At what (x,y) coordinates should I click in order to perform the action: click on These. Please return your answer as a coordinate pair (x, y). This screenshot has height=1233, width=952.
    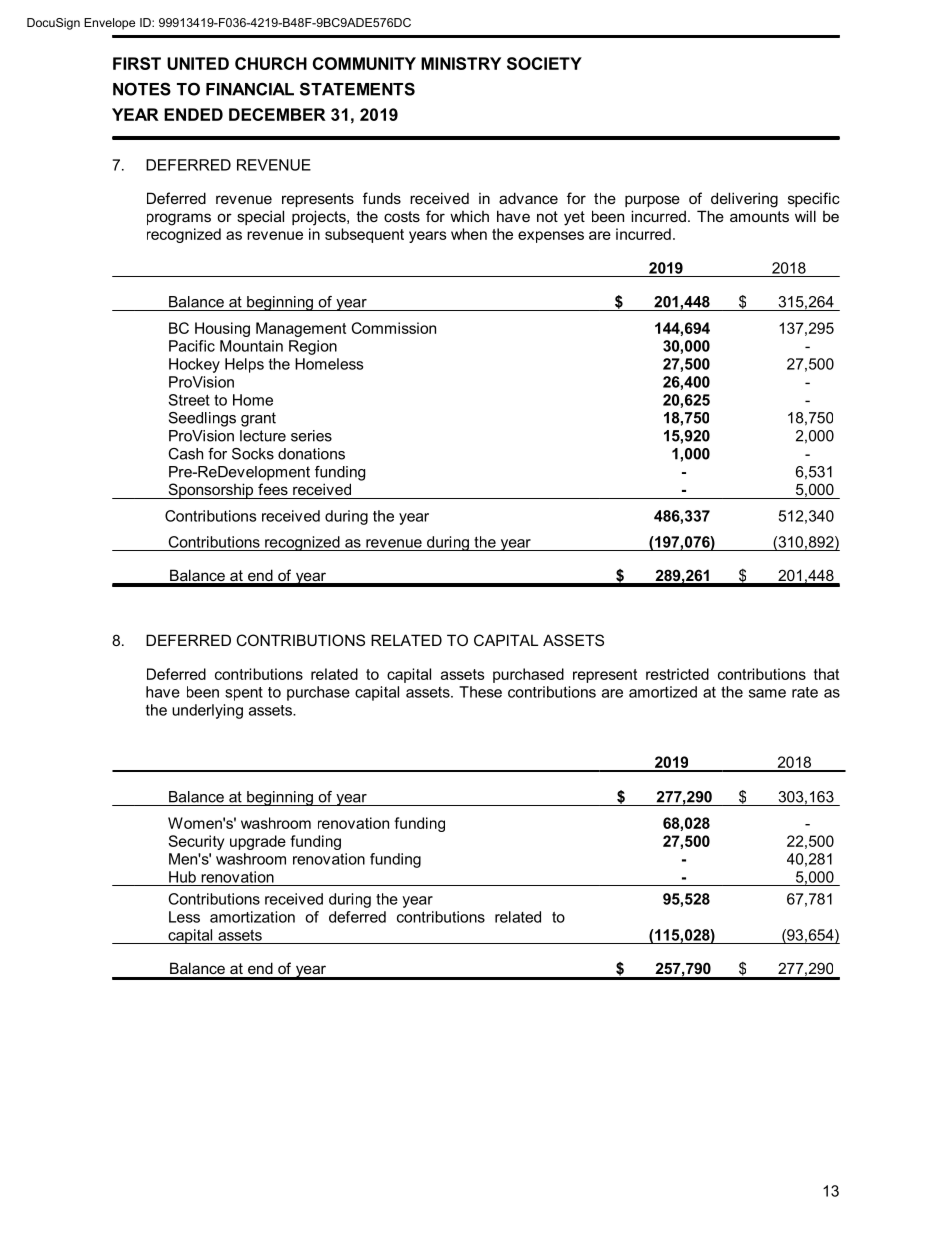
    Looking at the image, I should click on (480, 692).
